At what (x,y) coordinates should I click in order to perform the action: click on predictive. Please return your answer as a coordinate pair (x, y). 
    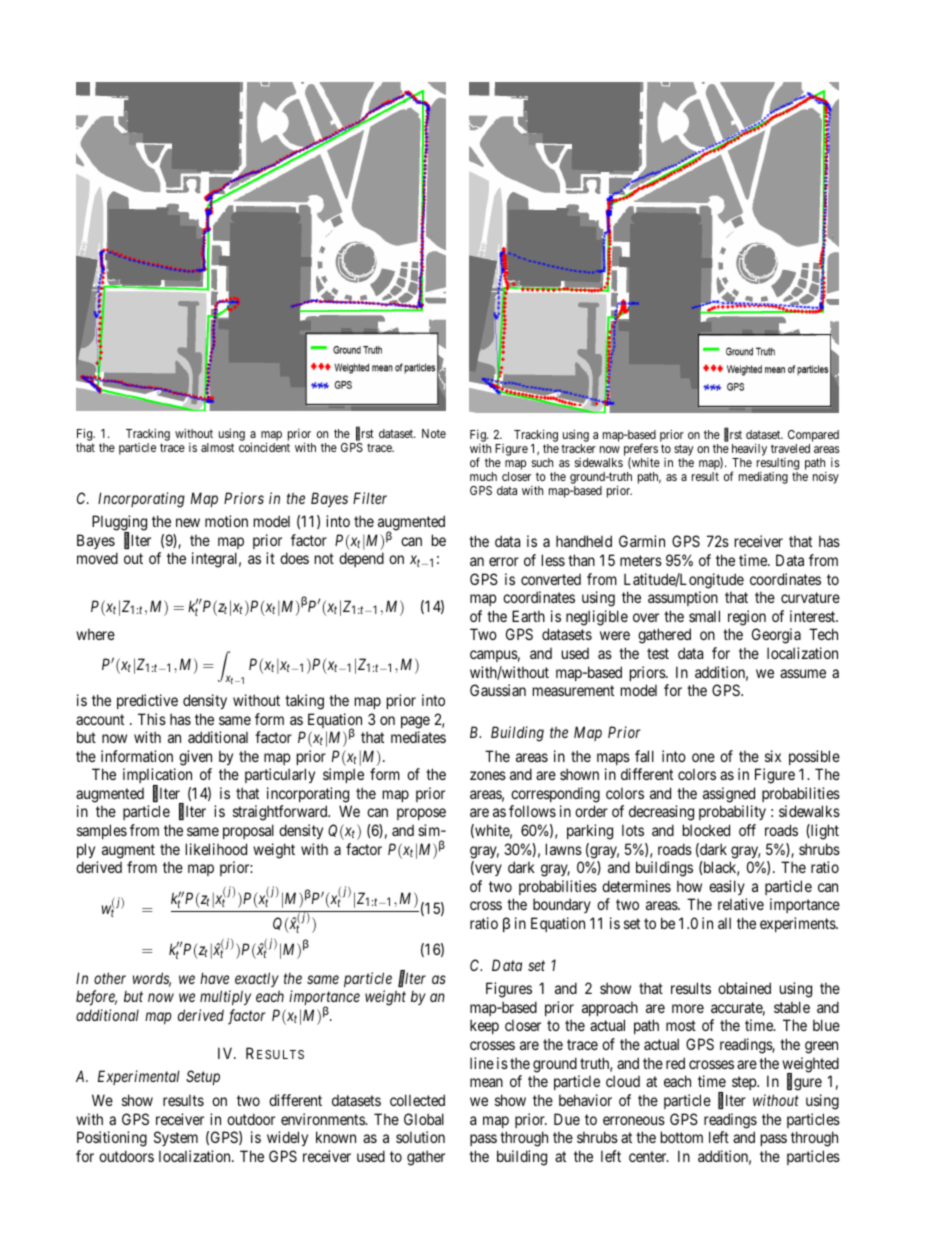
    Looking at the image, I should click on (147, 701).
